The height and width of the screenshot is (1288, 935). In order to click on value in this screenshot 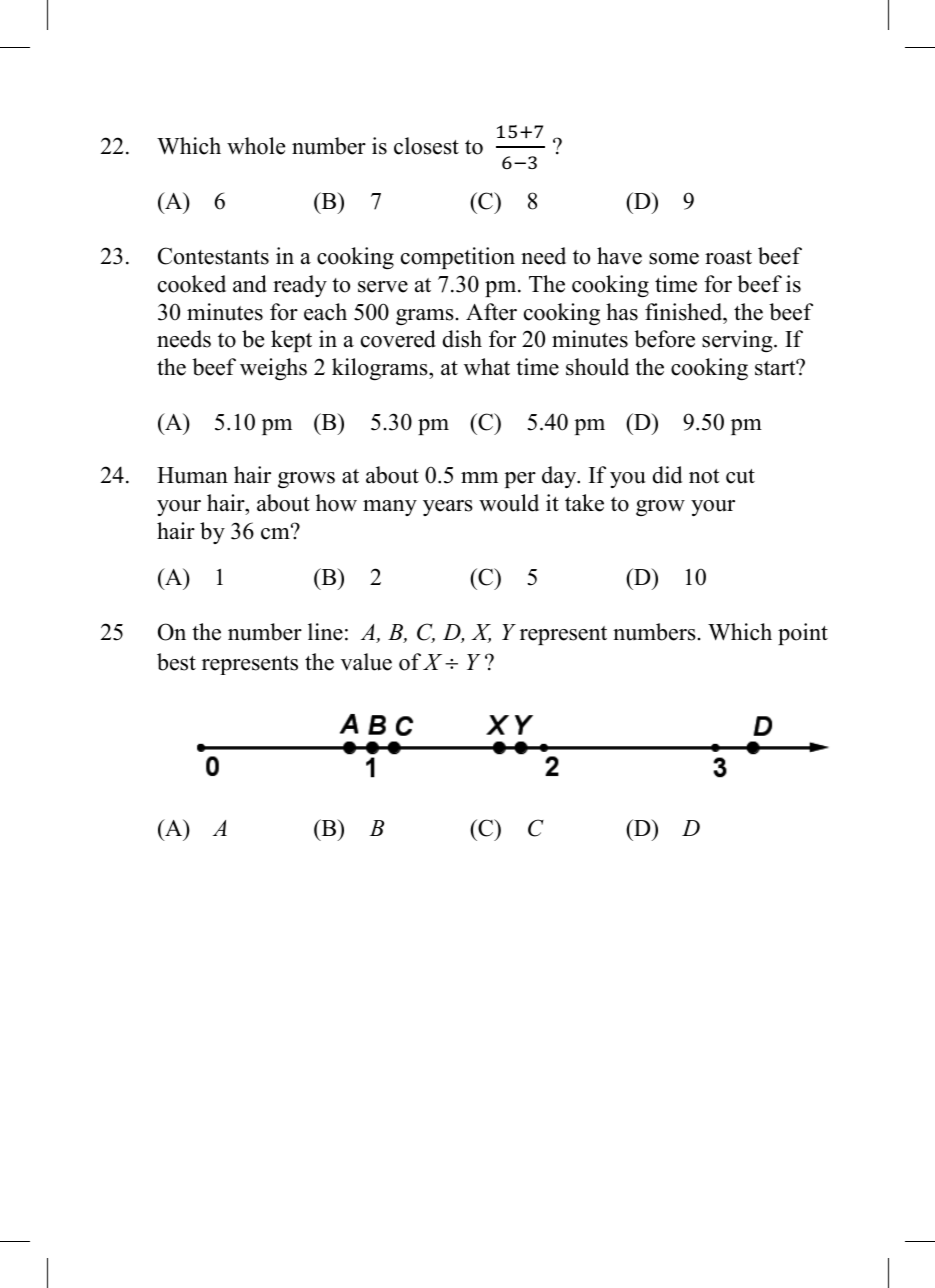, I will do `click(366, 662)`.
